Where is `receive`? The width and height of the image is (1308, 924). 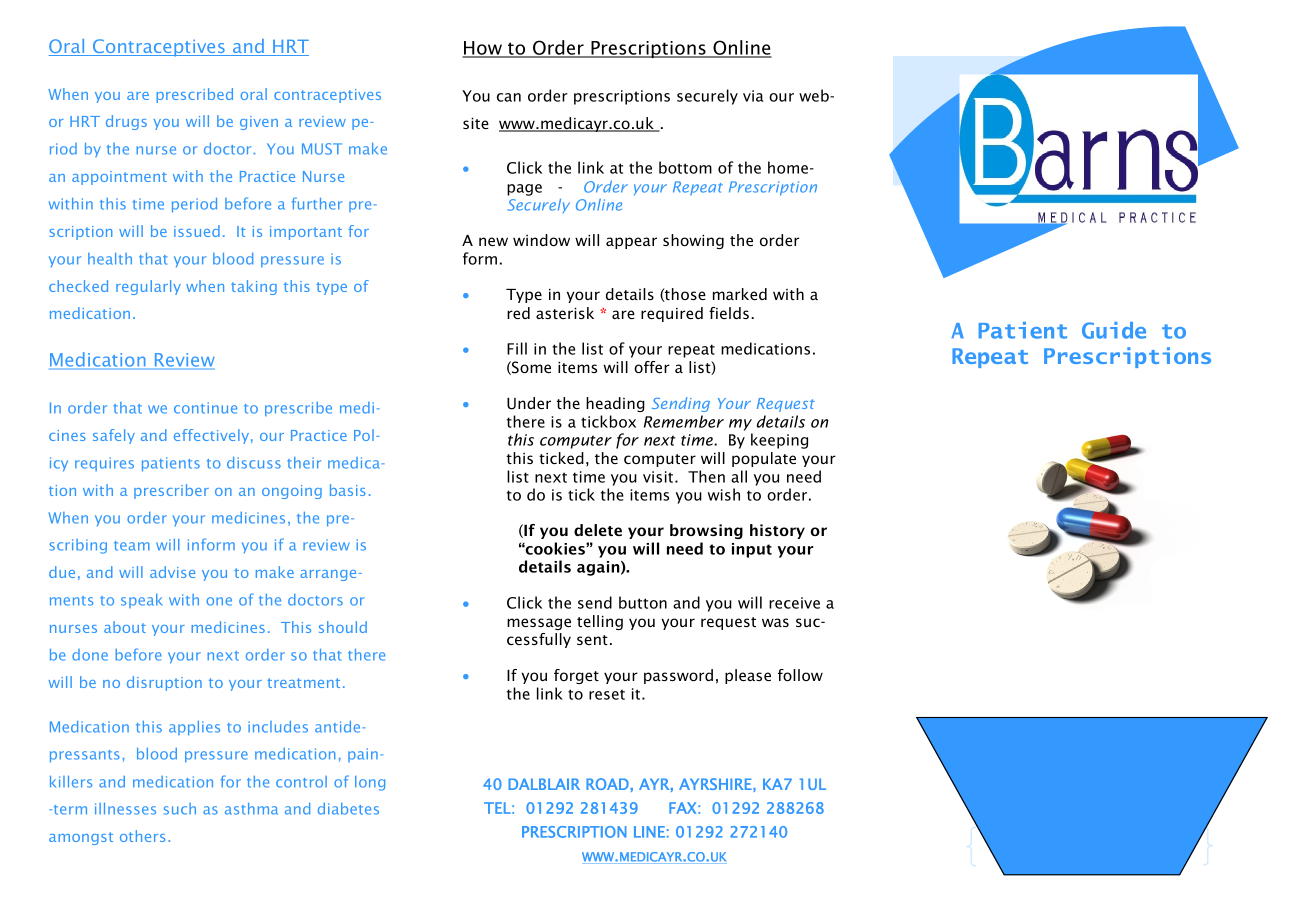 receive is located at coordinates (794, 603).
